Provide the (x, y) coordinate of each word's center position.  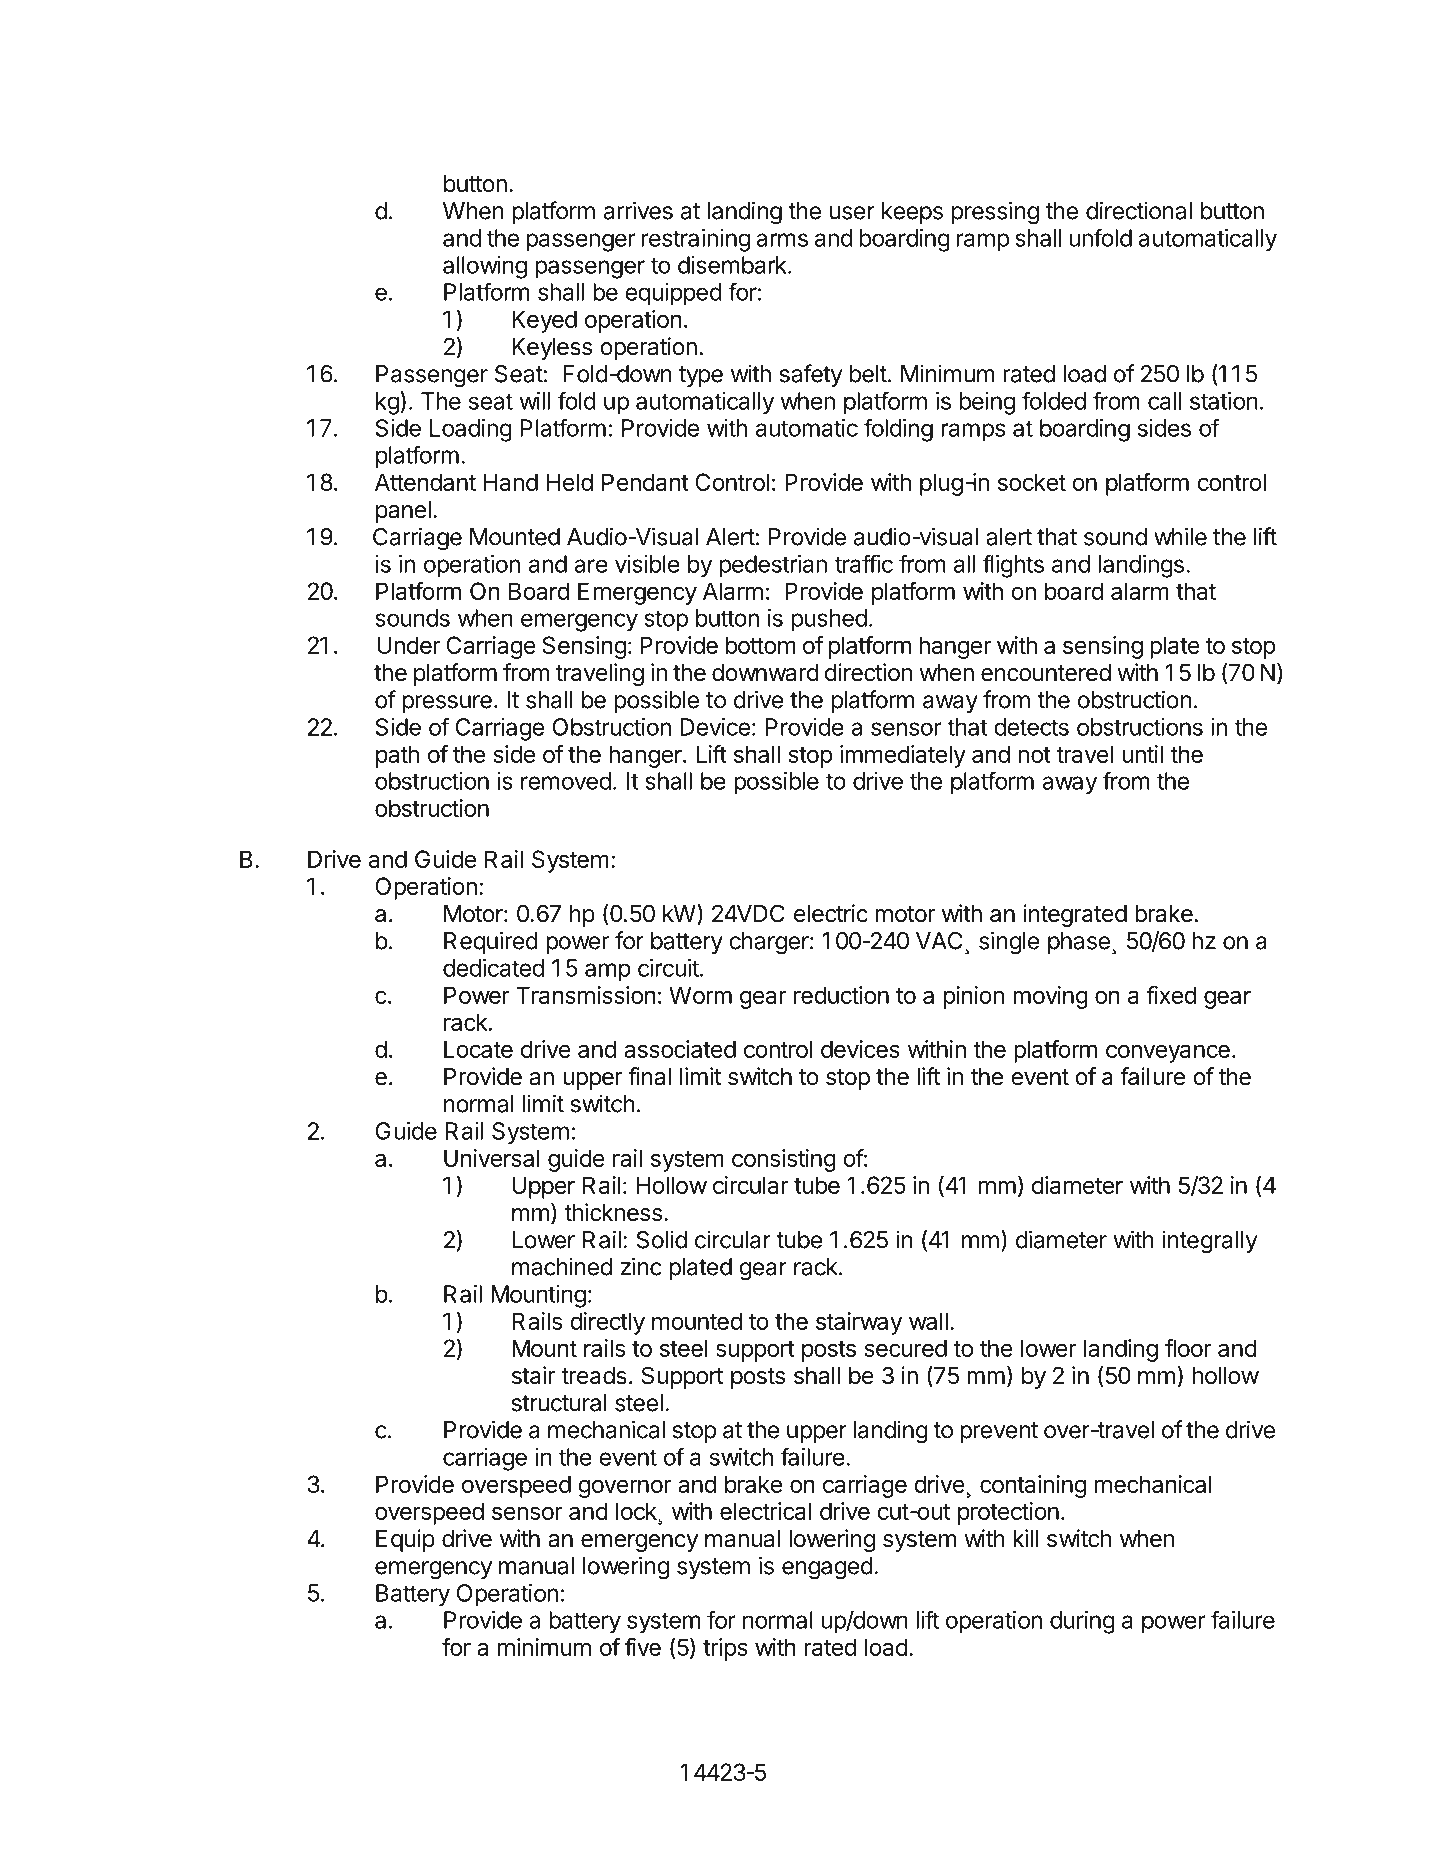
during (1082, 1622)
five (643, 1647)
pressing (995, 213)
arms (782, 240)
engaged (827, 1568)
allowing (485, 267)
